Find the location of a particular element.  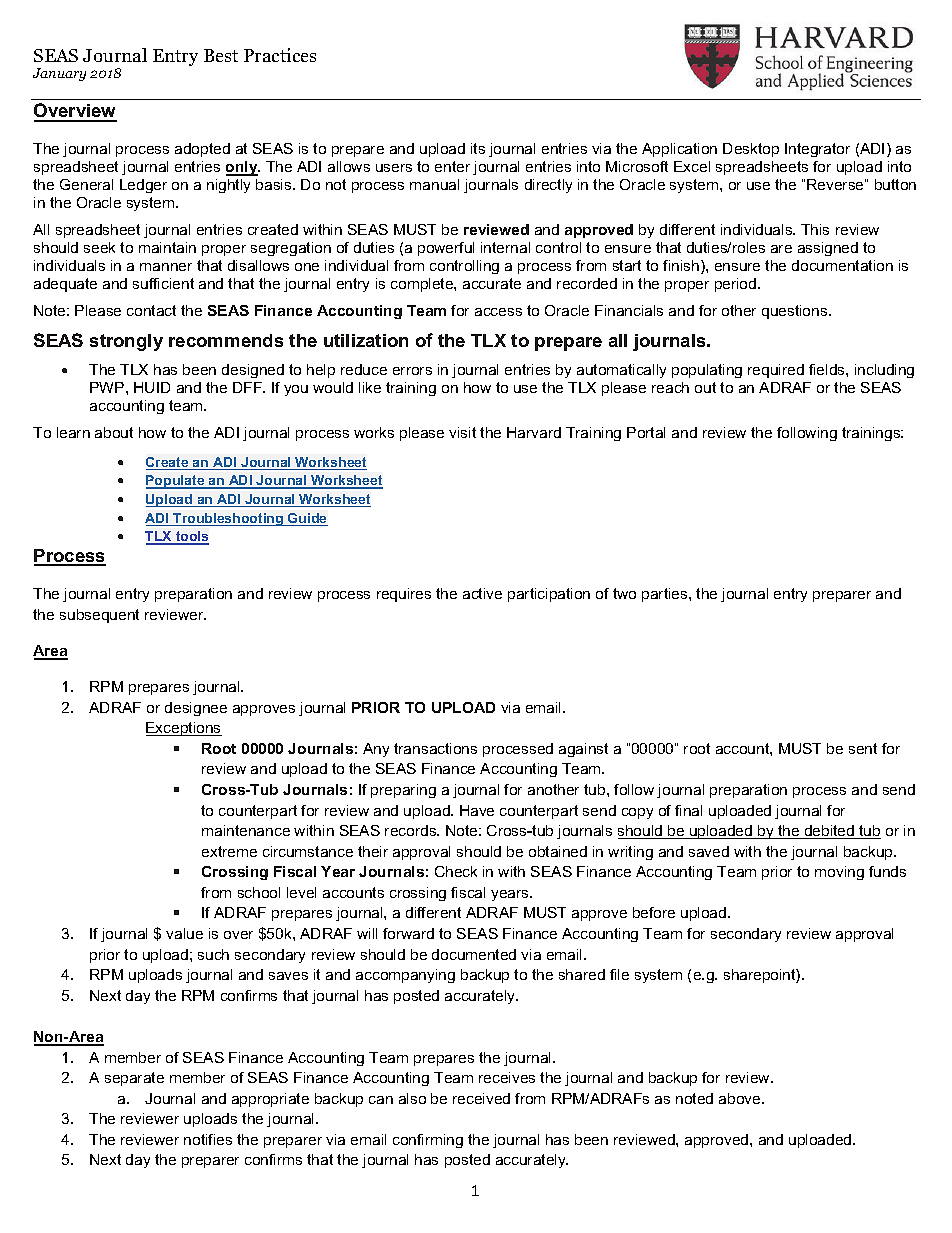

value is located at coordinates (184, 933).
